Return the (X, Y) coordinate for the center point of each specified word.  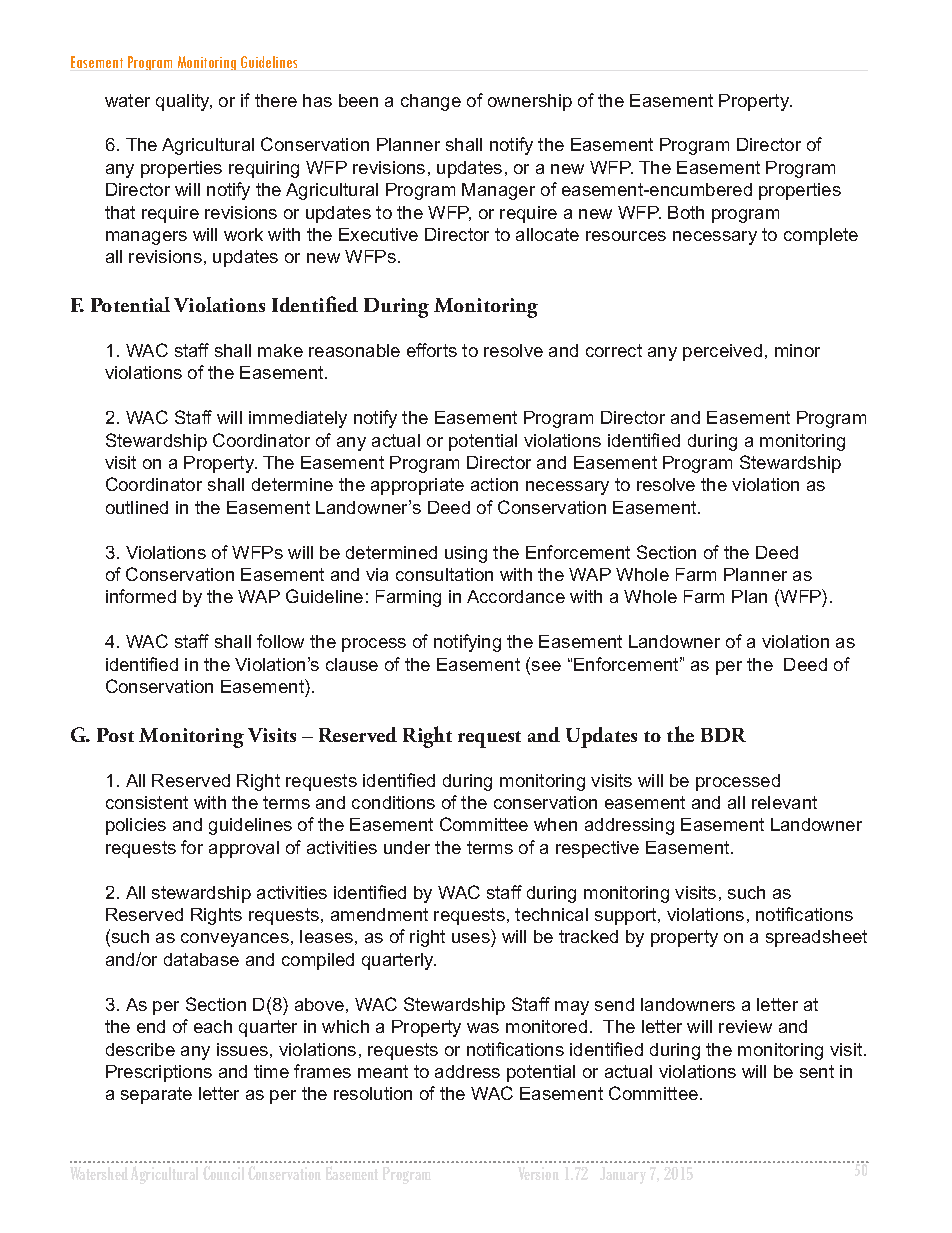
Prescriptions (159, 1073)
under (407, 847)
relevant (784, 802)
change (431, 102)
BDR (723, 735)
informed (141, 596)
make (280, 350)
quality (184, 102)
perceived (722, 352)
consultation (444, 574)
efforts (432, 350)
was (483, 1028)
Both (686, 212)
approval (244, 849)
